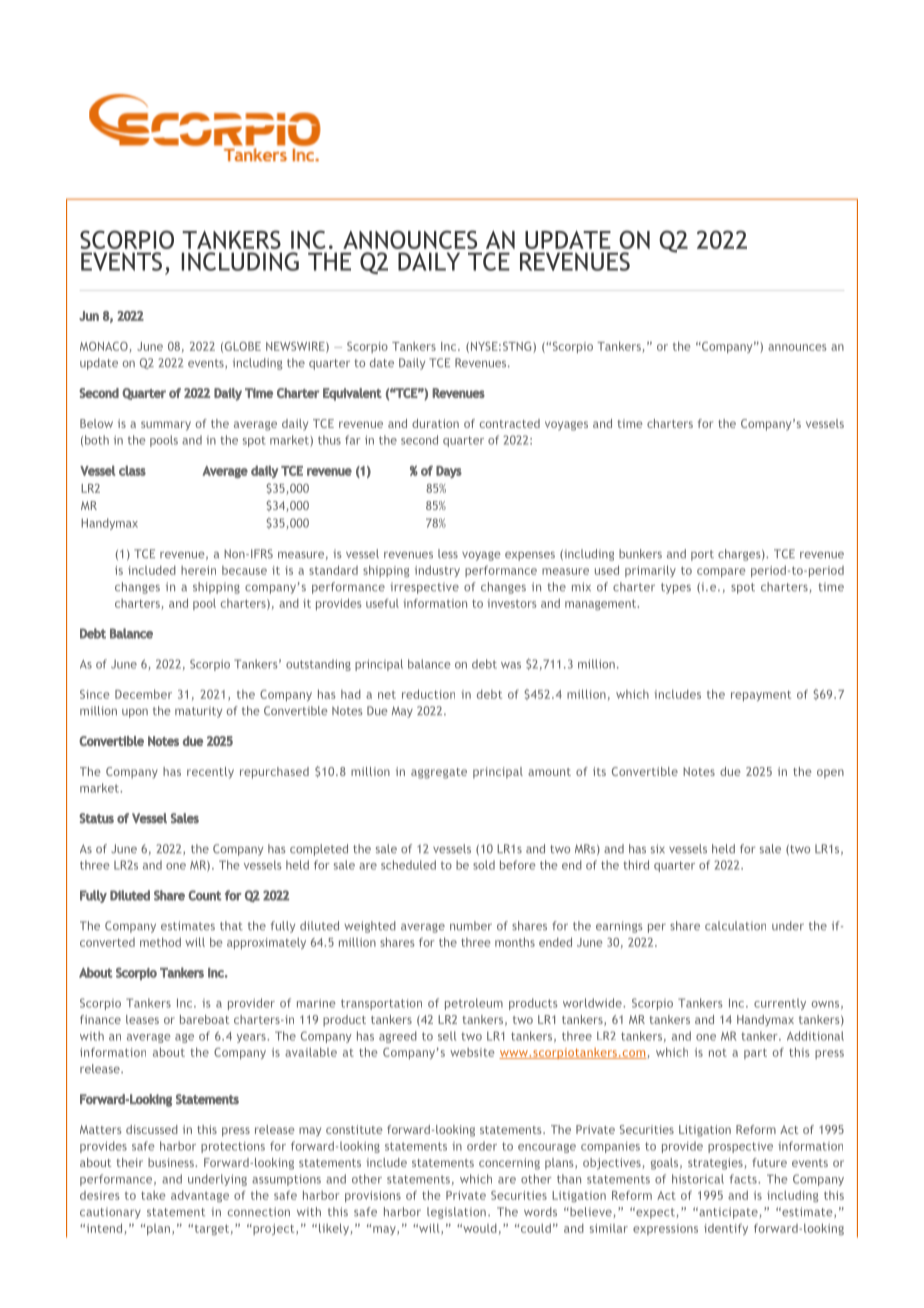 Image resolution: width=924 pixels, height=1308 pixels. Describe the element at coordinates (435, 423) in the image. I see `duration` at that location.
